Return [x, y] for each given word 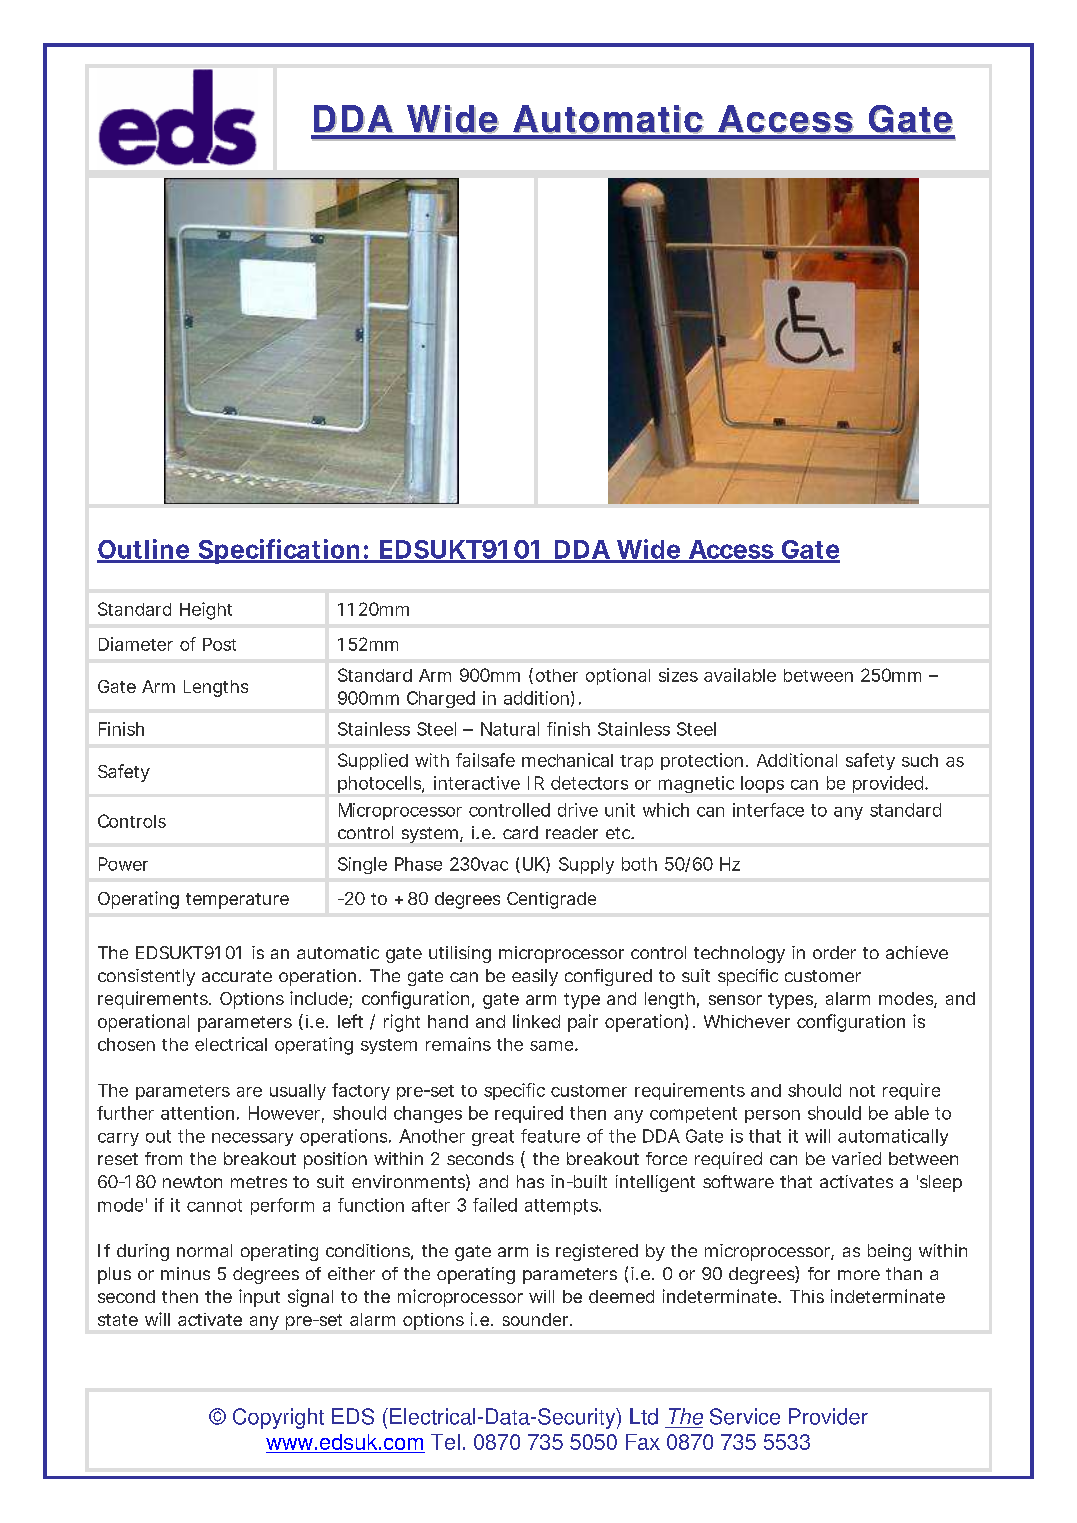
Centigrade [551, 900]
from [163, 1158]
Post [219, 644]
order [834, 952]
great [493, 1138]
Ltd [644, 1416]
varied [856, 1158]
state [118, 1320]
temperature [237, 901]
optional [618, 676]
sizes [678, 675]
